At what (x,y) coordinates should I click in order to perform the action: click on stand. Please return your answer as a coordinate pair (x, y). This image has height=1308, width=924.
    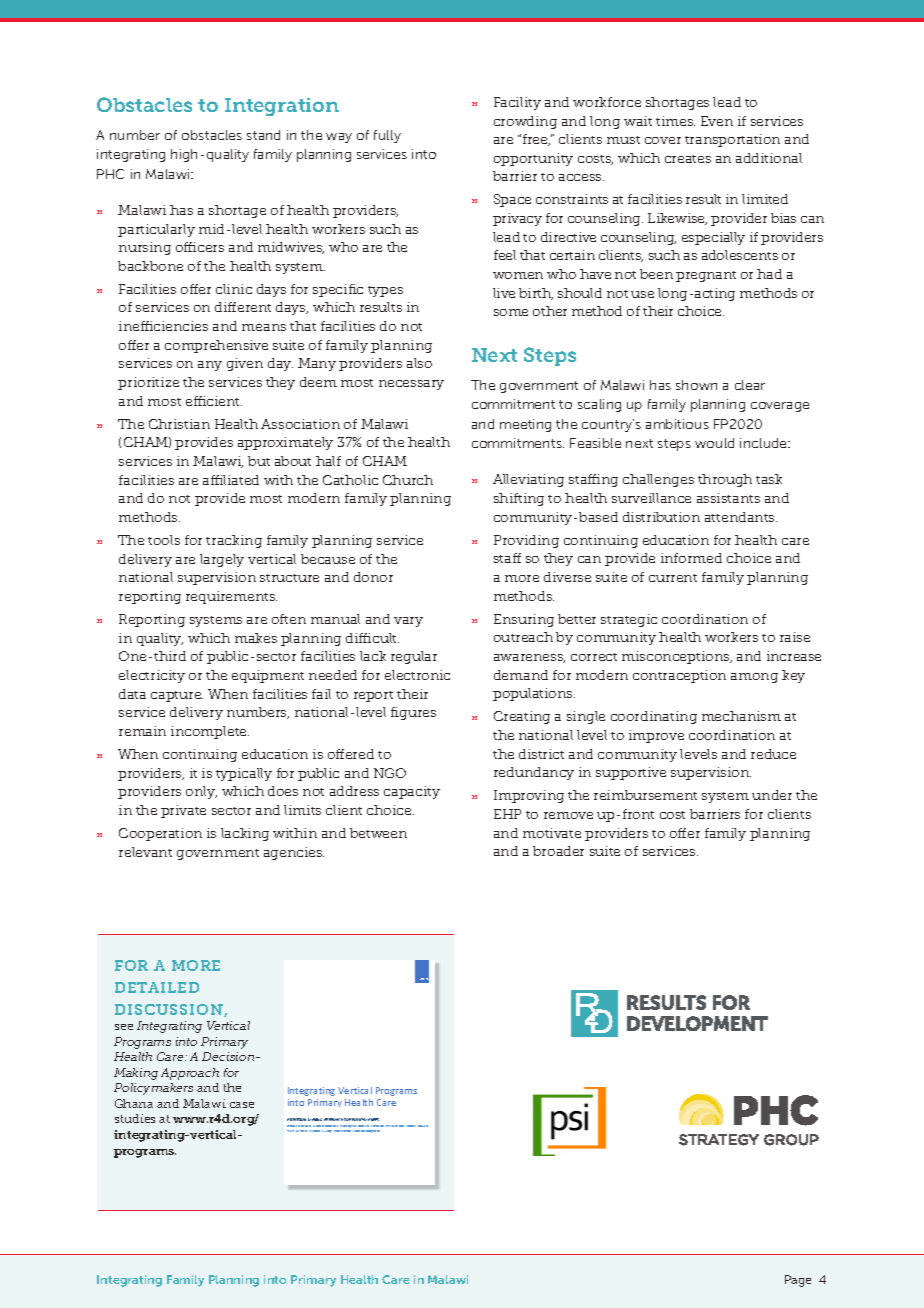
    Looking at the image, I should click on (263, 135).
